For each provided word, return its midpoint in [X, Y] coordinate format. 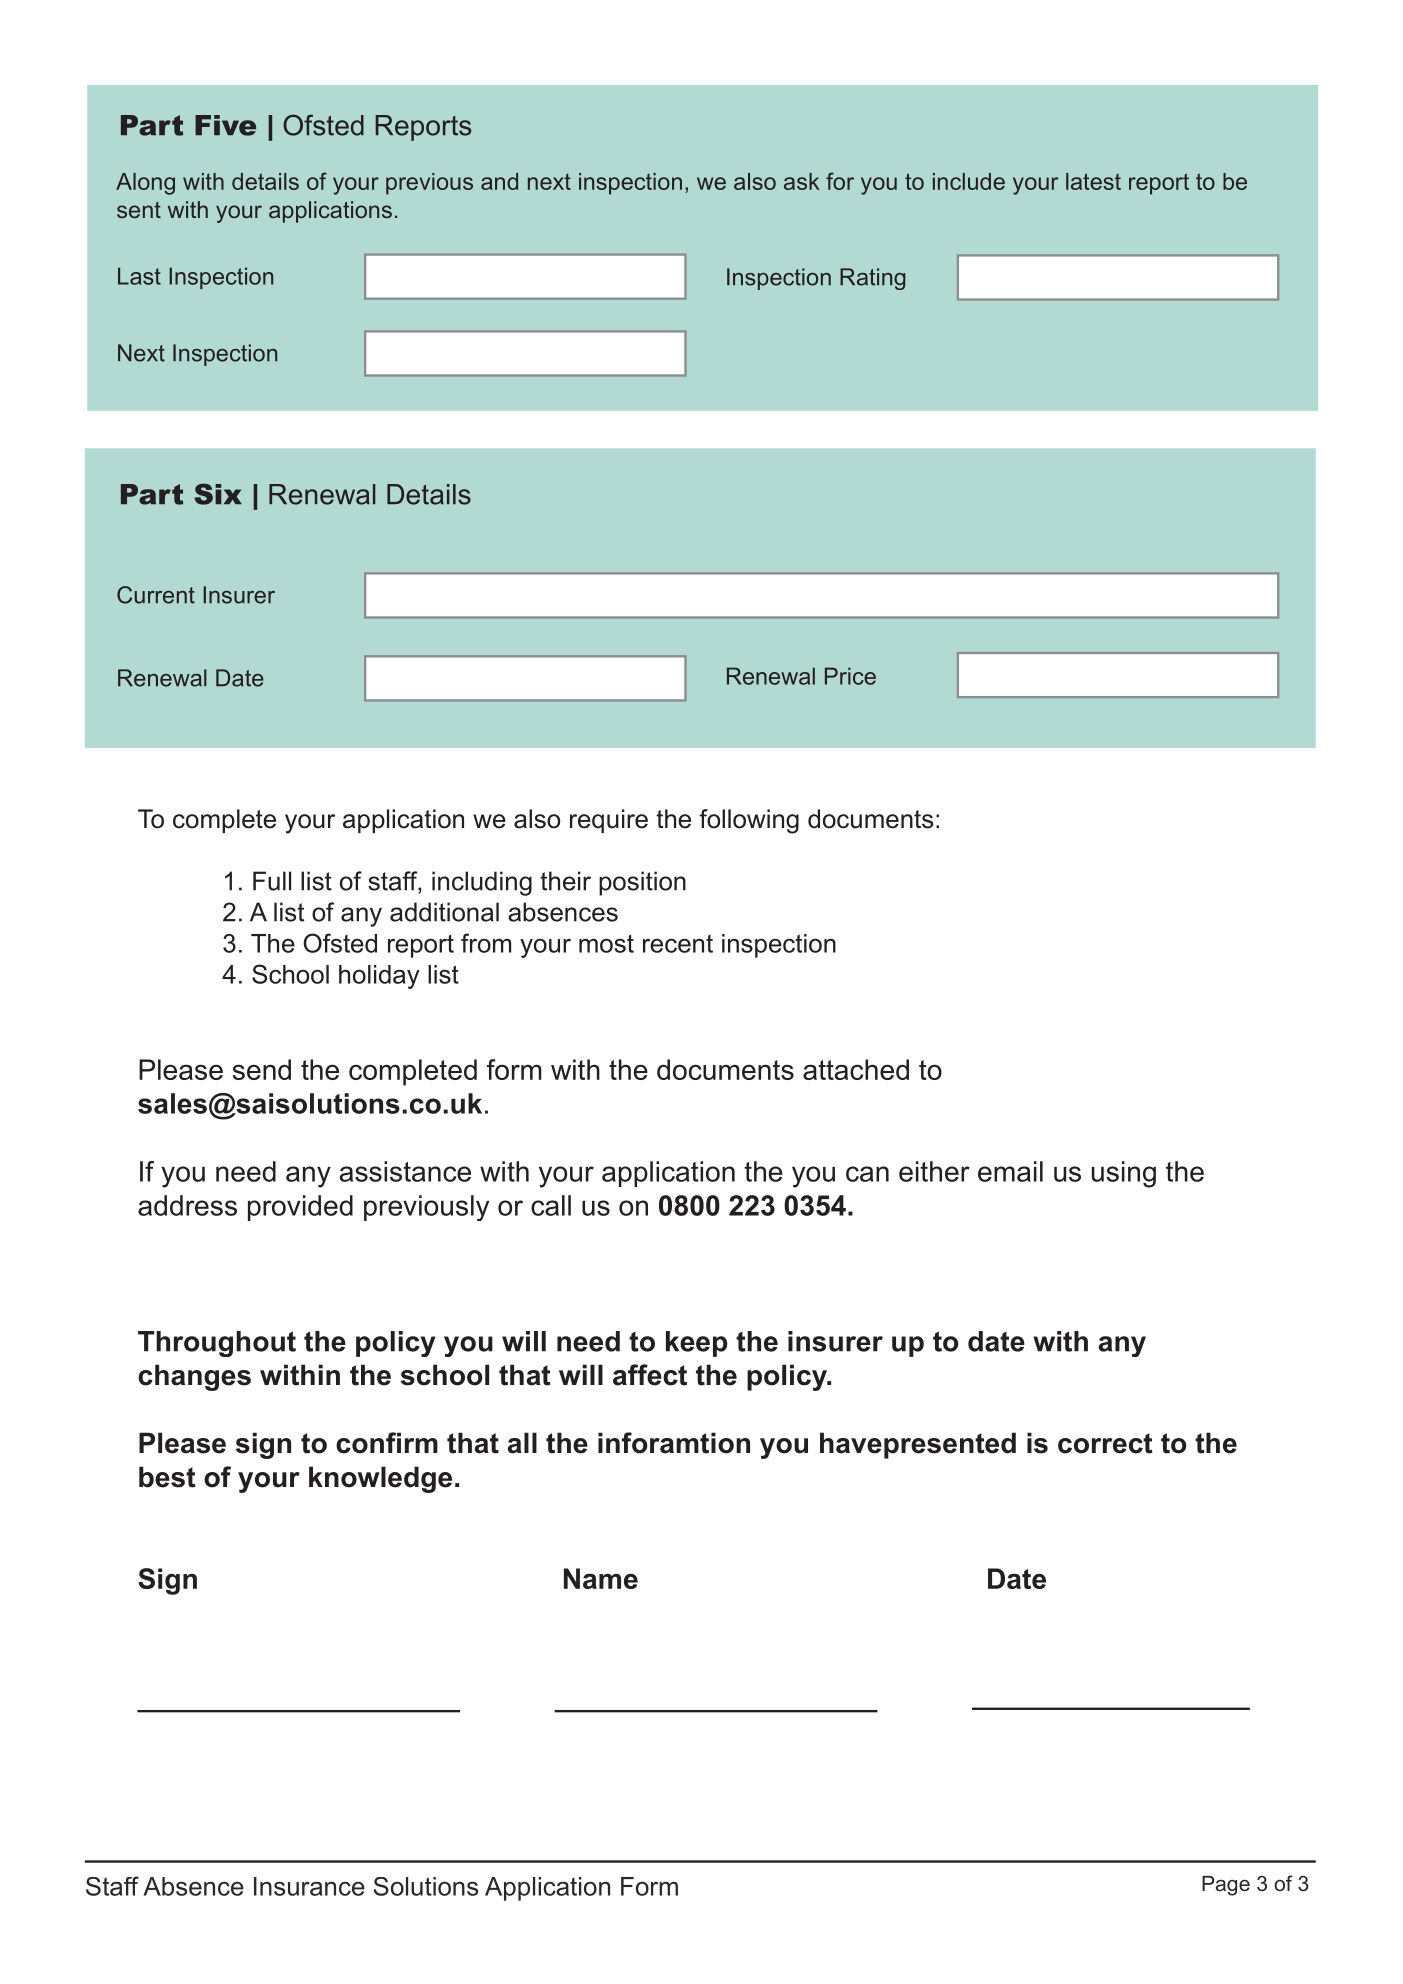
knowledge [380, 1479]
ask [802, 181]
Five [225, 125]
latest [1093, 181]
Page [1226, 1886]
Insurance [309, 1886]
